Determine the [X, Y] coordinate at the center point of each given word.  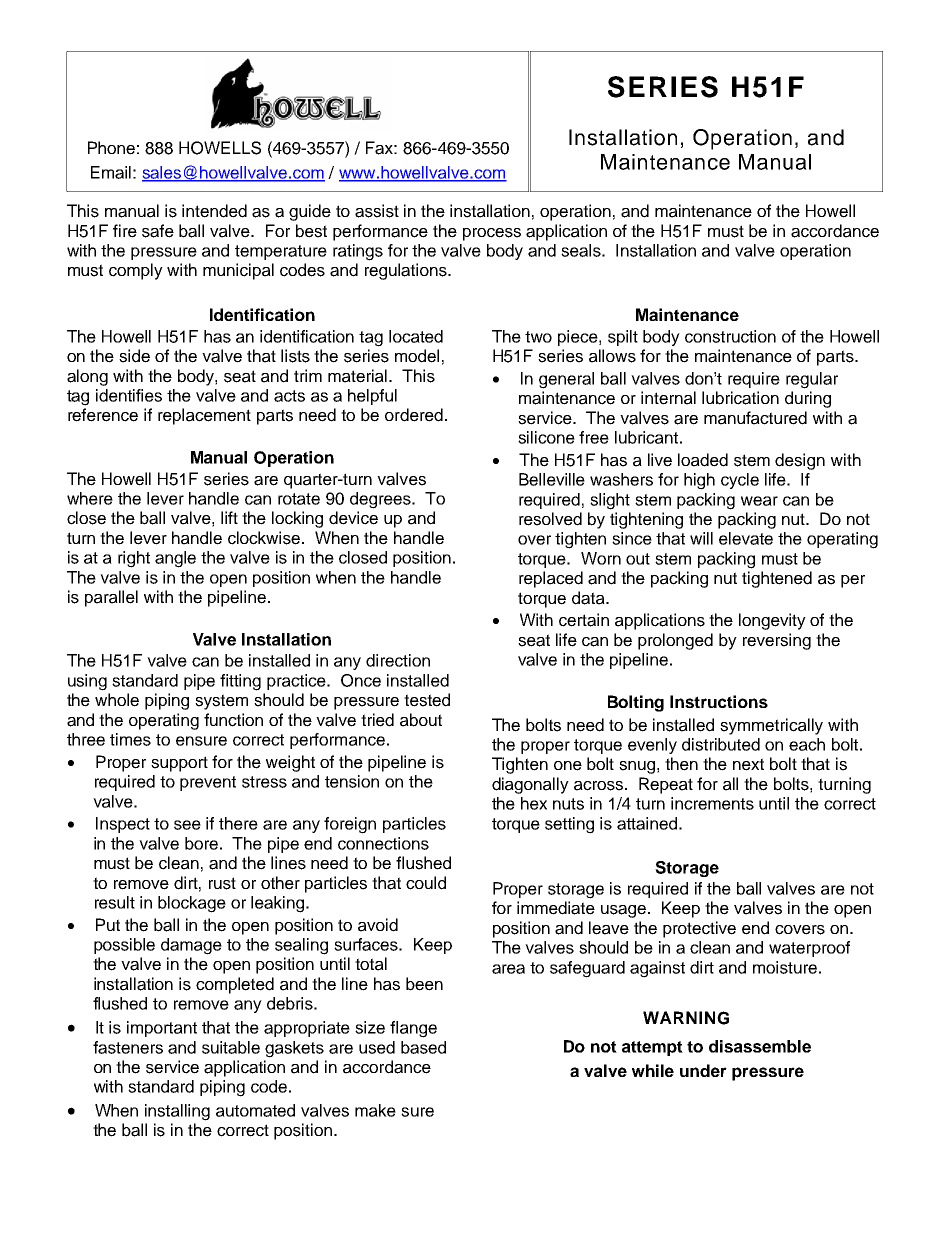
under [703, 1070]
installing [177, 1112]
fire [125, 231]
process [492, 234]
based [423, 1047]
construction [730, 336]
